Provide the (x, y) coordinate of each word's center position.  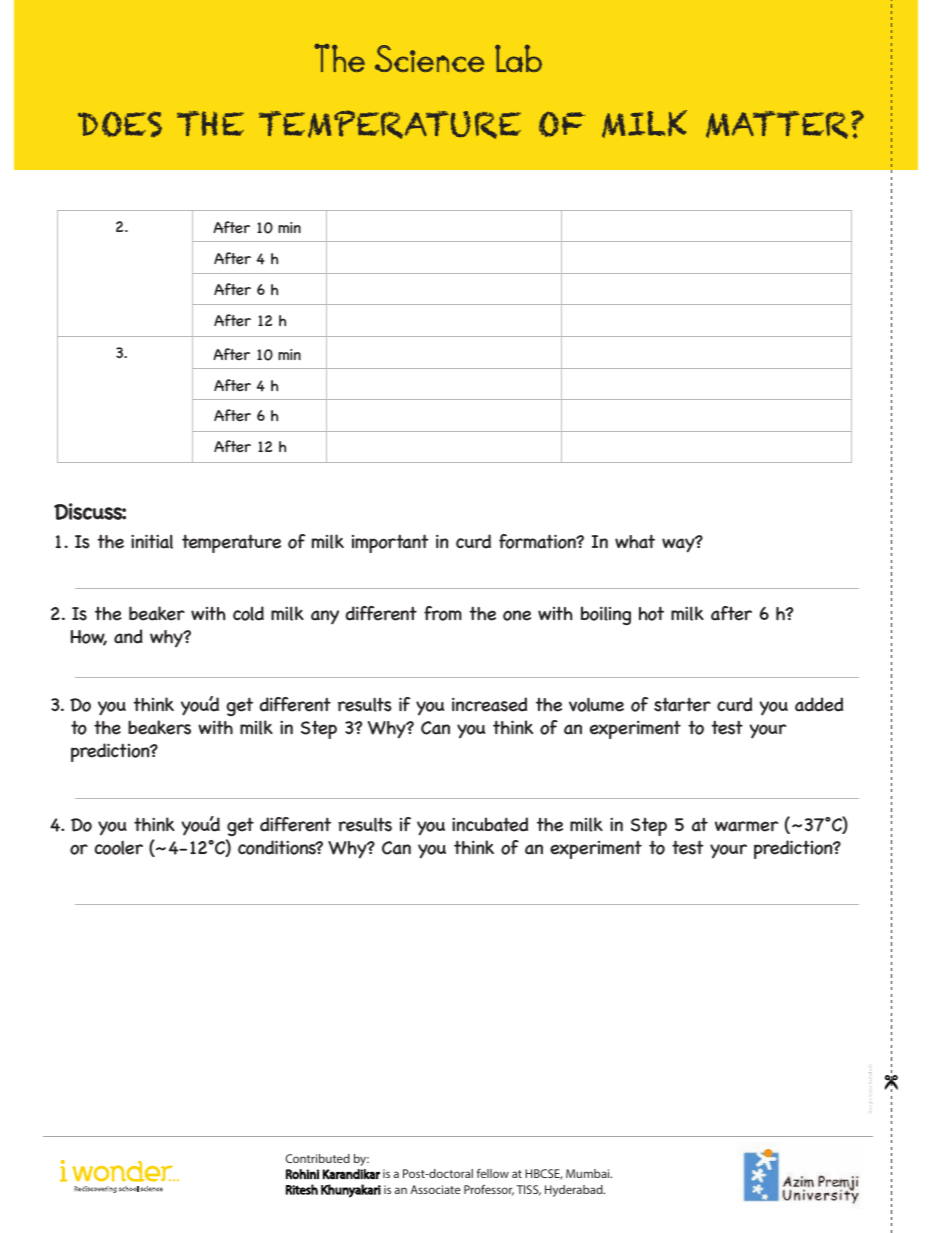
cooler (118, 847)
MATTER (779, 125)
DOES (120, 124)
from (443, 613)
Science (429, 58)
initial (152, 541)
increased (489, 704)
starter (682, 704)
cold (248, 613)
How (89, 638)
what (635, 541)
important (390, 543)
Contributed (317, 1158)
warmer (746, 826)
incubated (490, 824)
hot (651, 613)
